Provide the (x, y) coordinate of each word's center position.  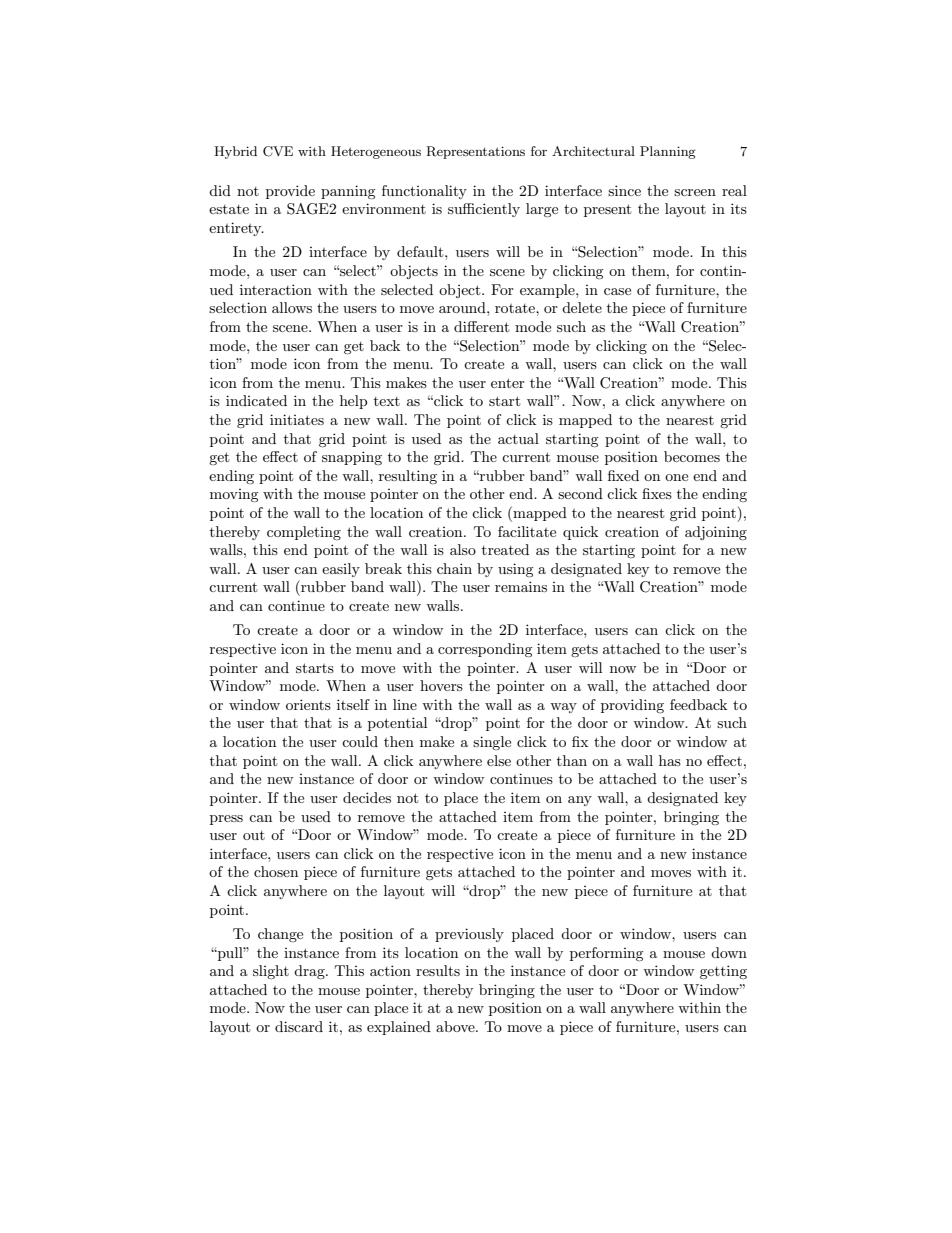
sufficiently (484, 210)
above (456, 1026)
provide (290, 192)
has (670, 760)
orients (308, 704)
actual (518, 438)
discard (299, 1026)
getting (723, 972)
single (492, 743)
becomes (692, 456)
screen (695, 192)
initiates (297, 419)
